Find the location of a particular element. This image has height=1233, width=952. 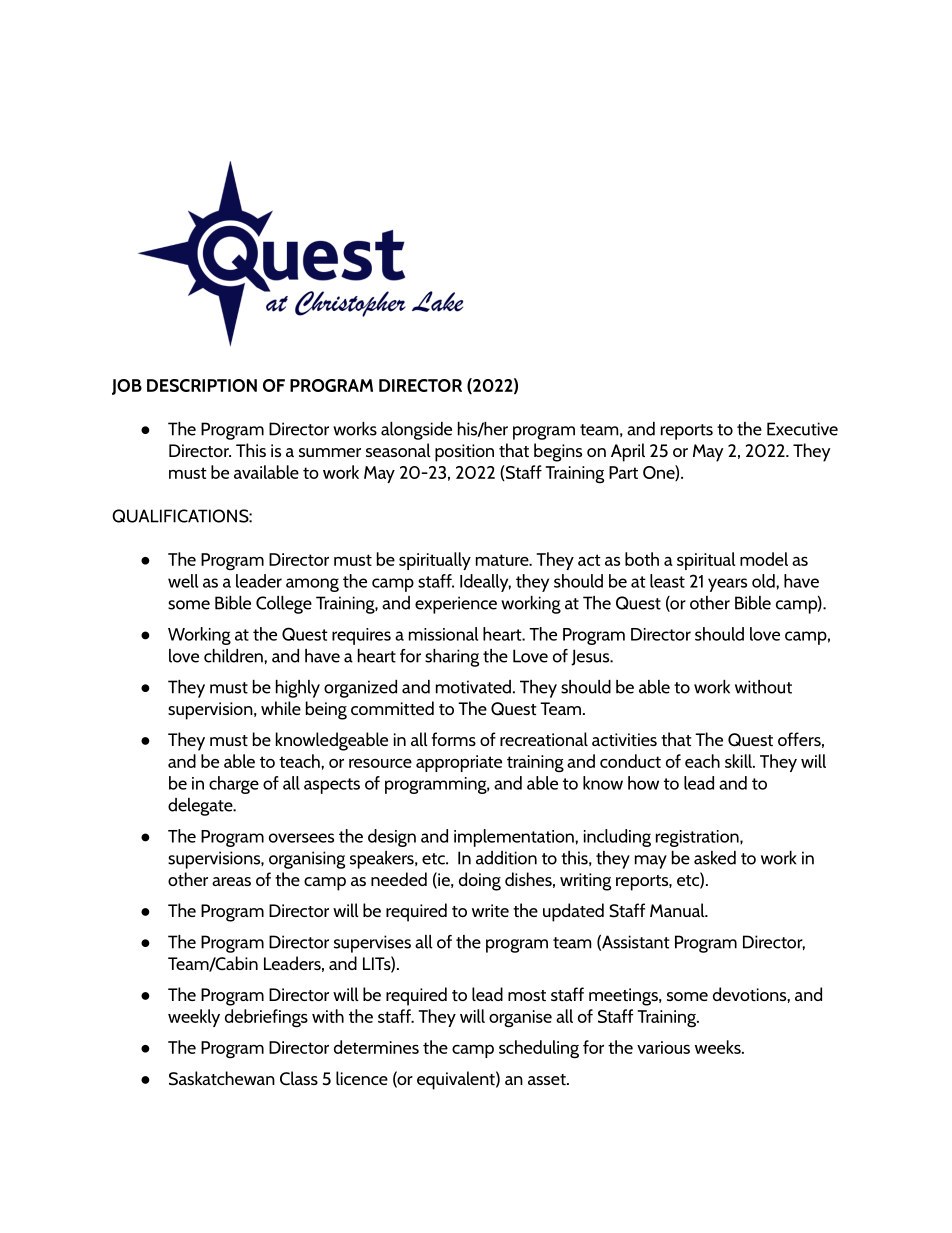

Executive is located at coordinates (802, 429).
